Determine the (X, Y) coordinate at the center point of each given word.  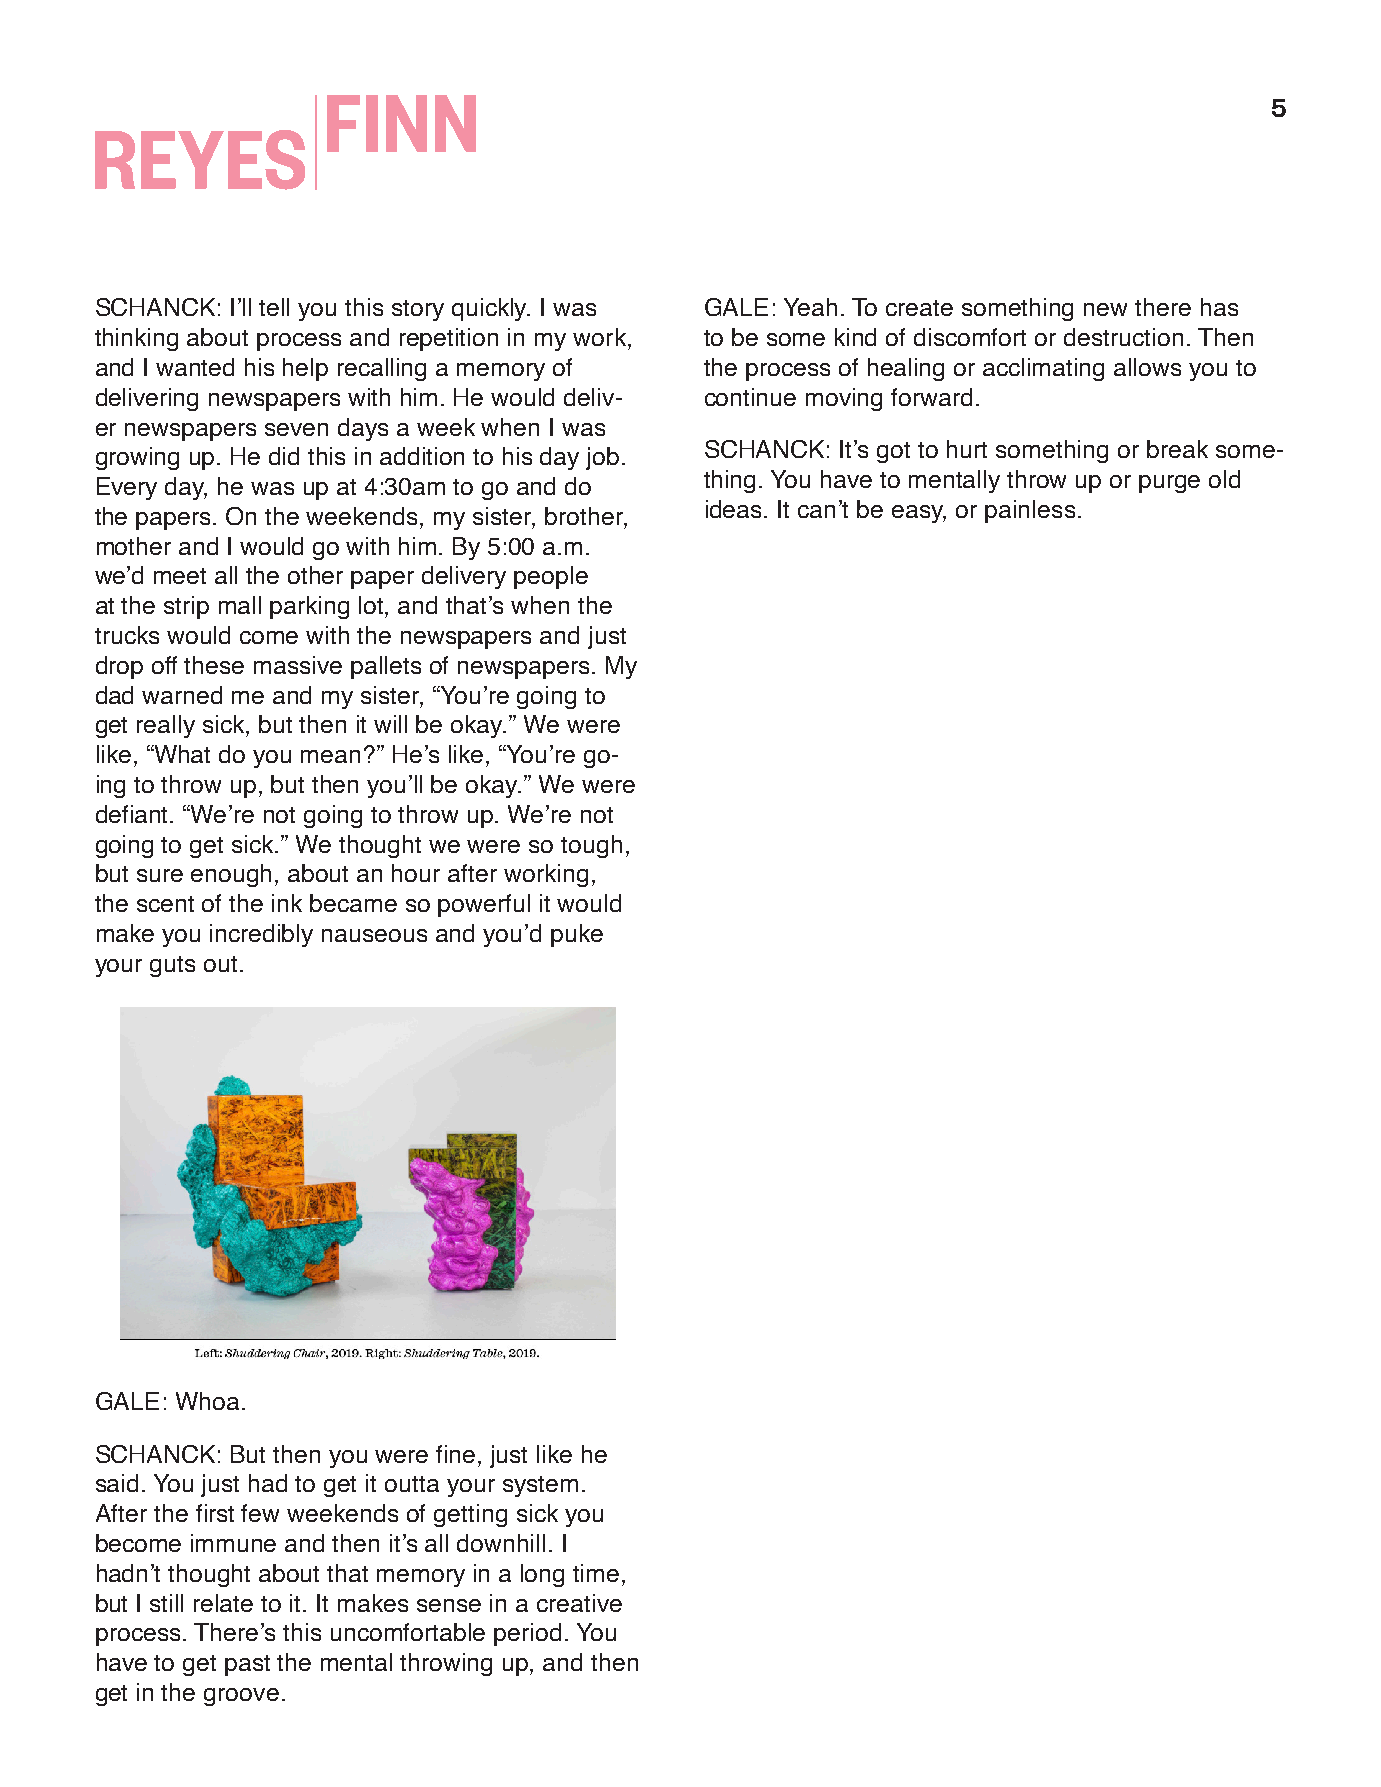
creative (579, 1603)
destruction (1123, 337)
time (596, 1573)
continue (750, 397)
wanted (195, 367)
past (247, 1665)
